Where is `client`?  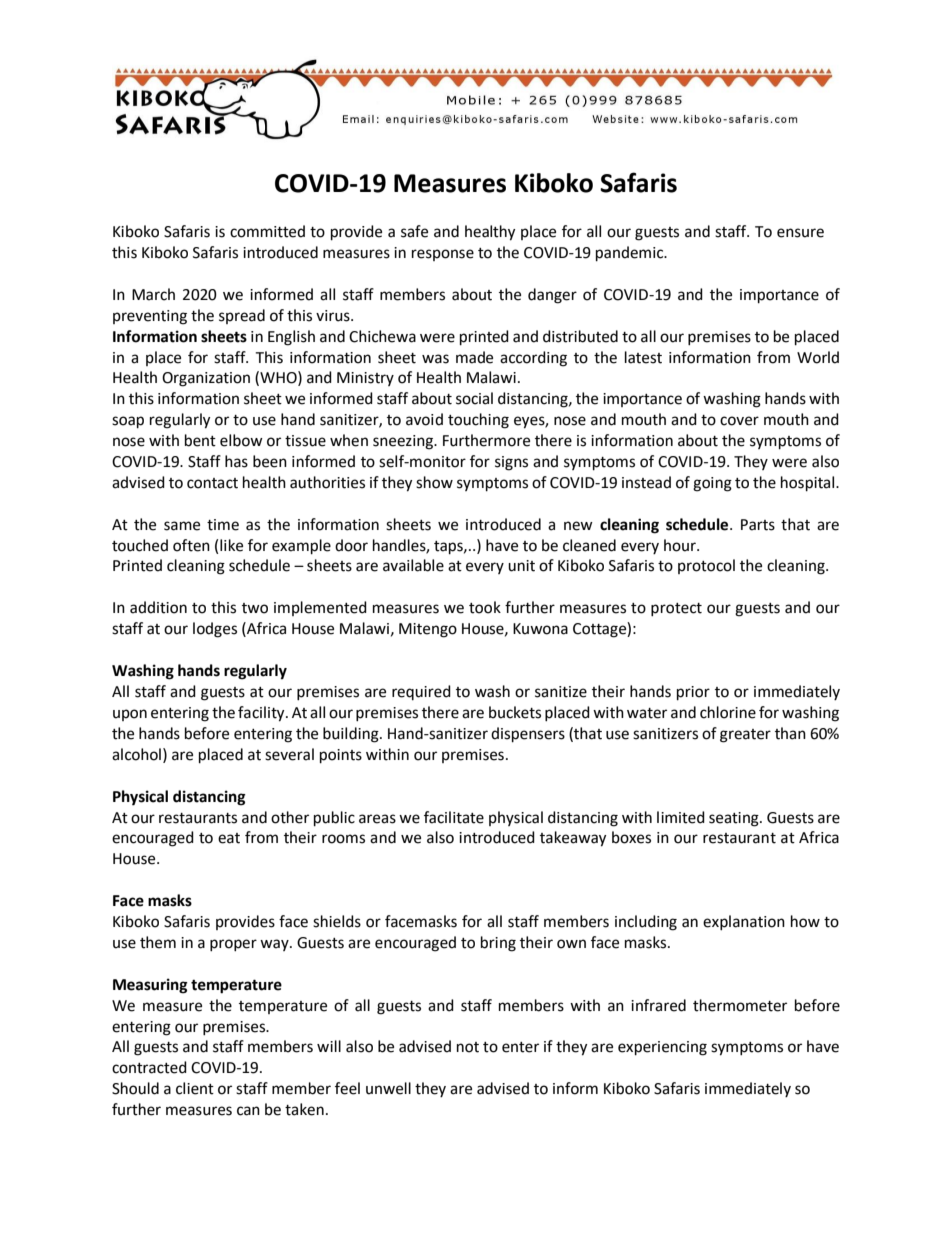
client is located at coordinates (195, 1088).
